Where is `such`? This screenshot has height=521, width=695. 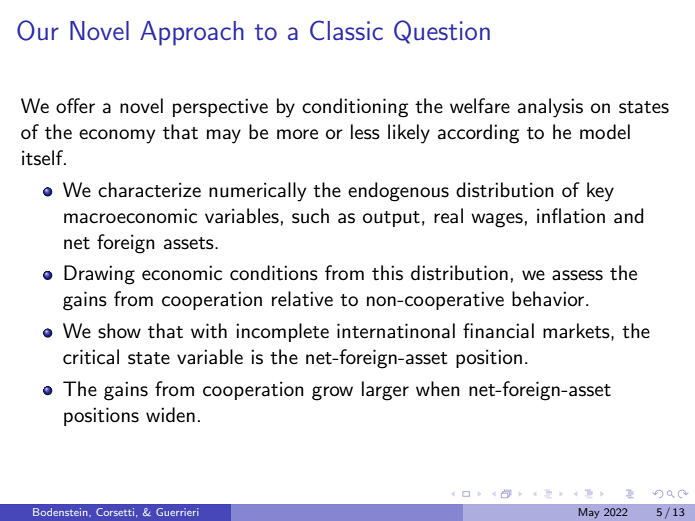
such is located at coordinates (310, 216).
